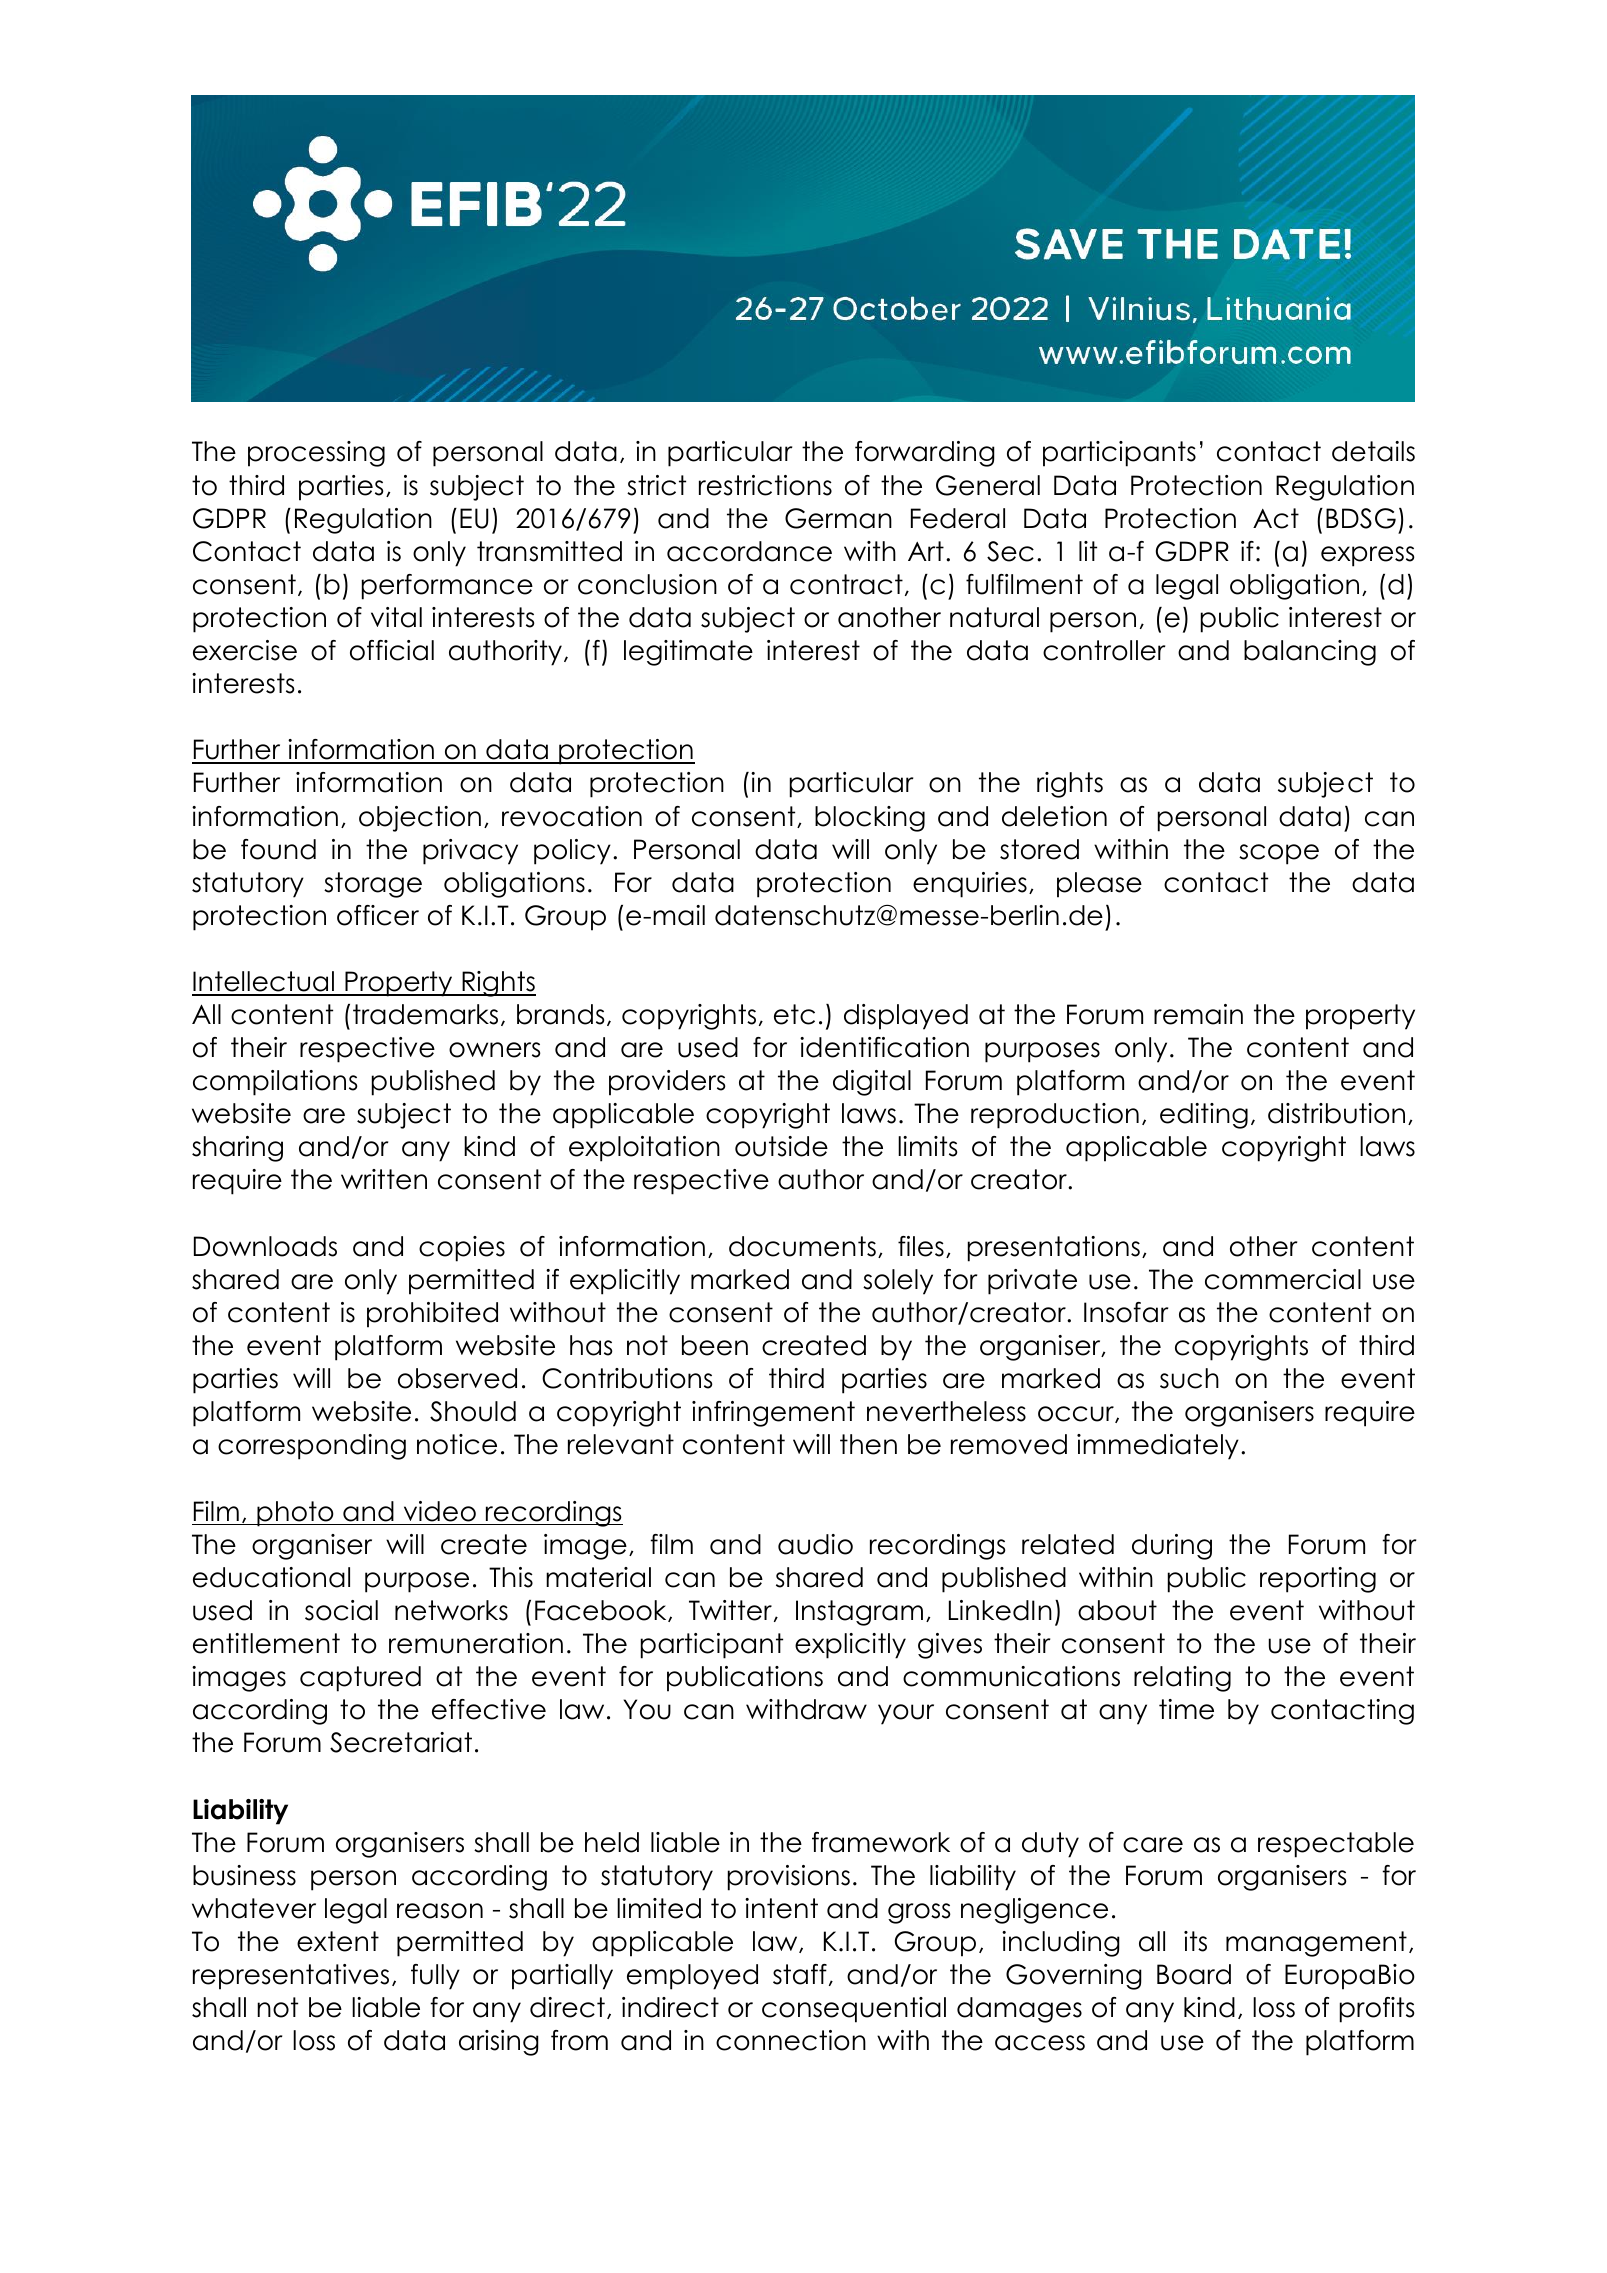  What do you see at coordinates (838, 518) in the document?
I see `German` at bounding box center [838, 518].
